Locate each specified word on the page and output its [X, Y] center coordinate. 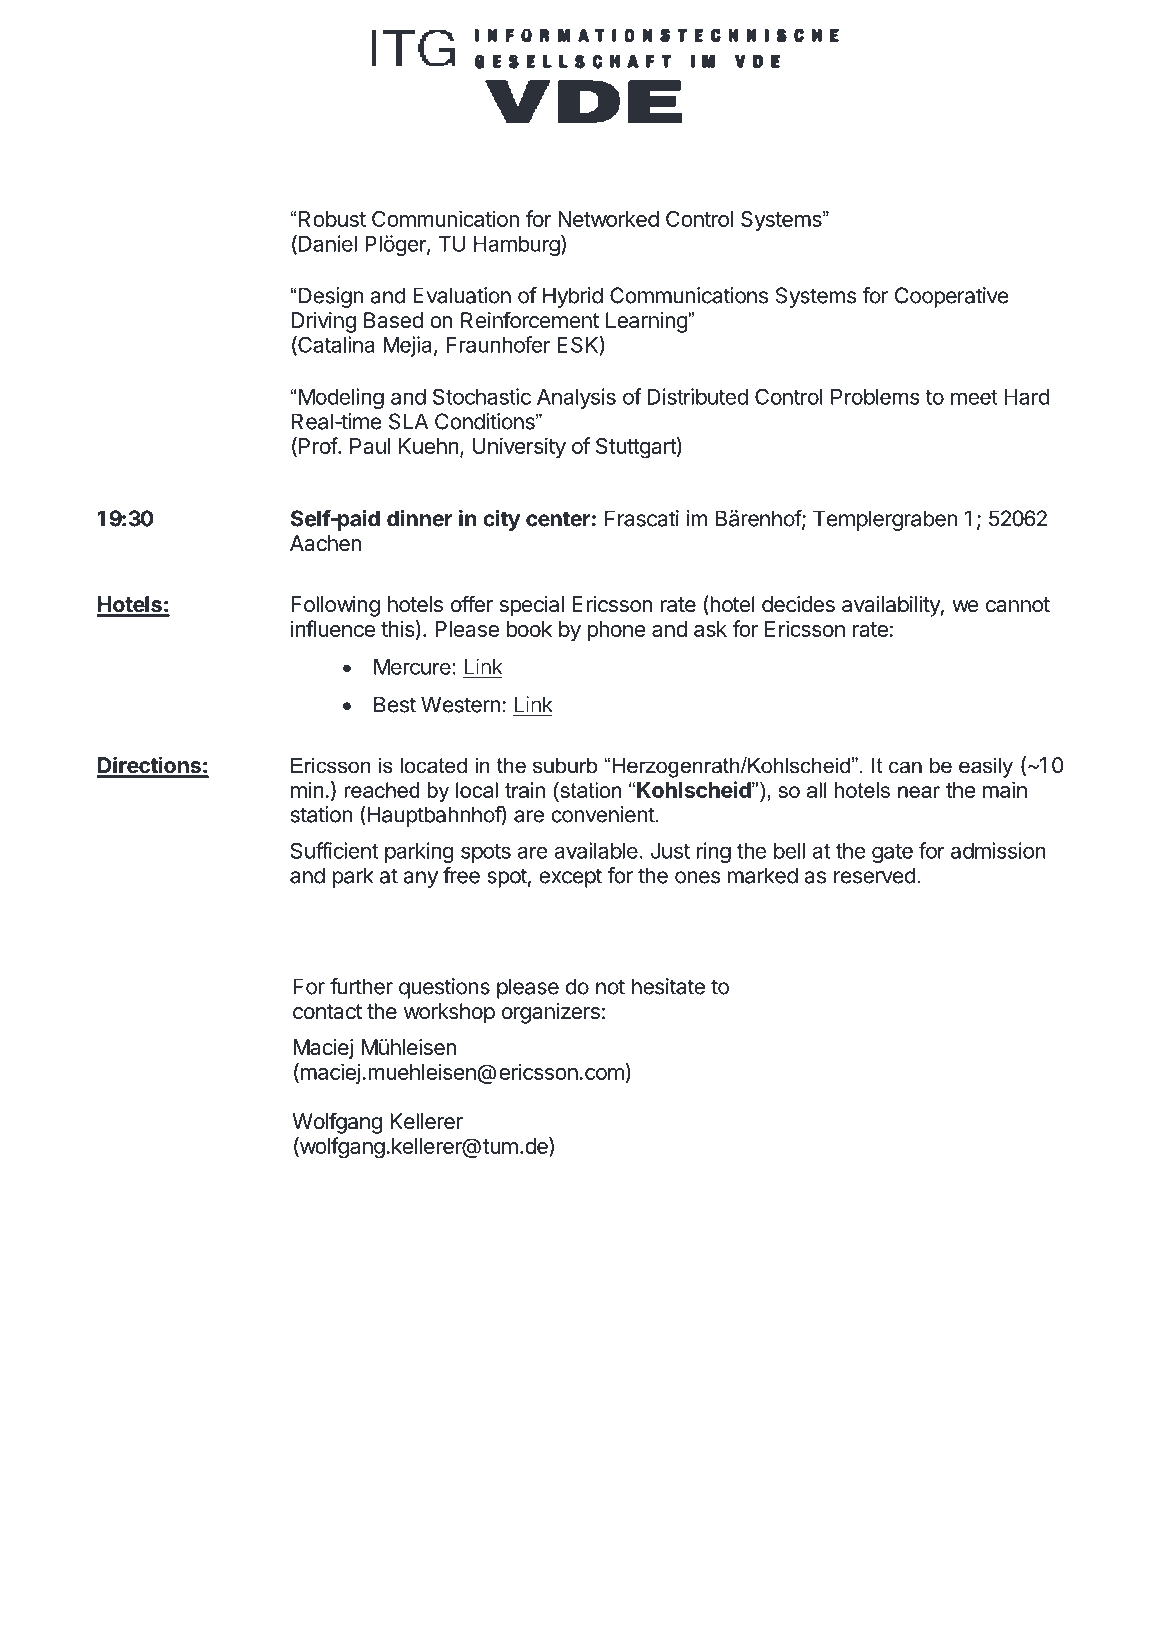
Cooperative [952, 297]
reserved [875, 875]
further [361, 986]
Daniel [326, 244]
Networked [608, 219]
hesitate [668, 986]
